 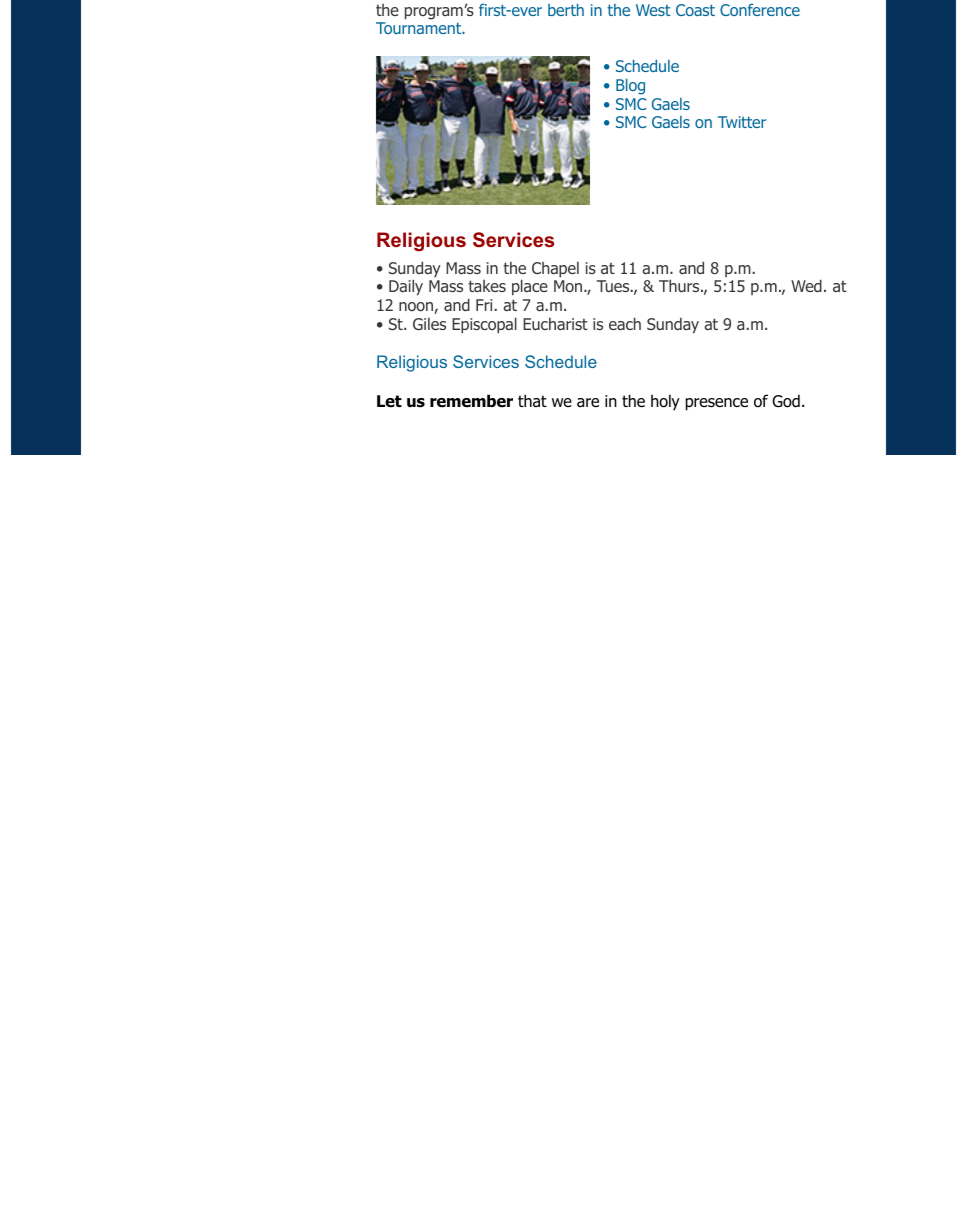 What do you see at coordinates (588, 403) in the image?
I see `are` at bounding box center [588, 403].
